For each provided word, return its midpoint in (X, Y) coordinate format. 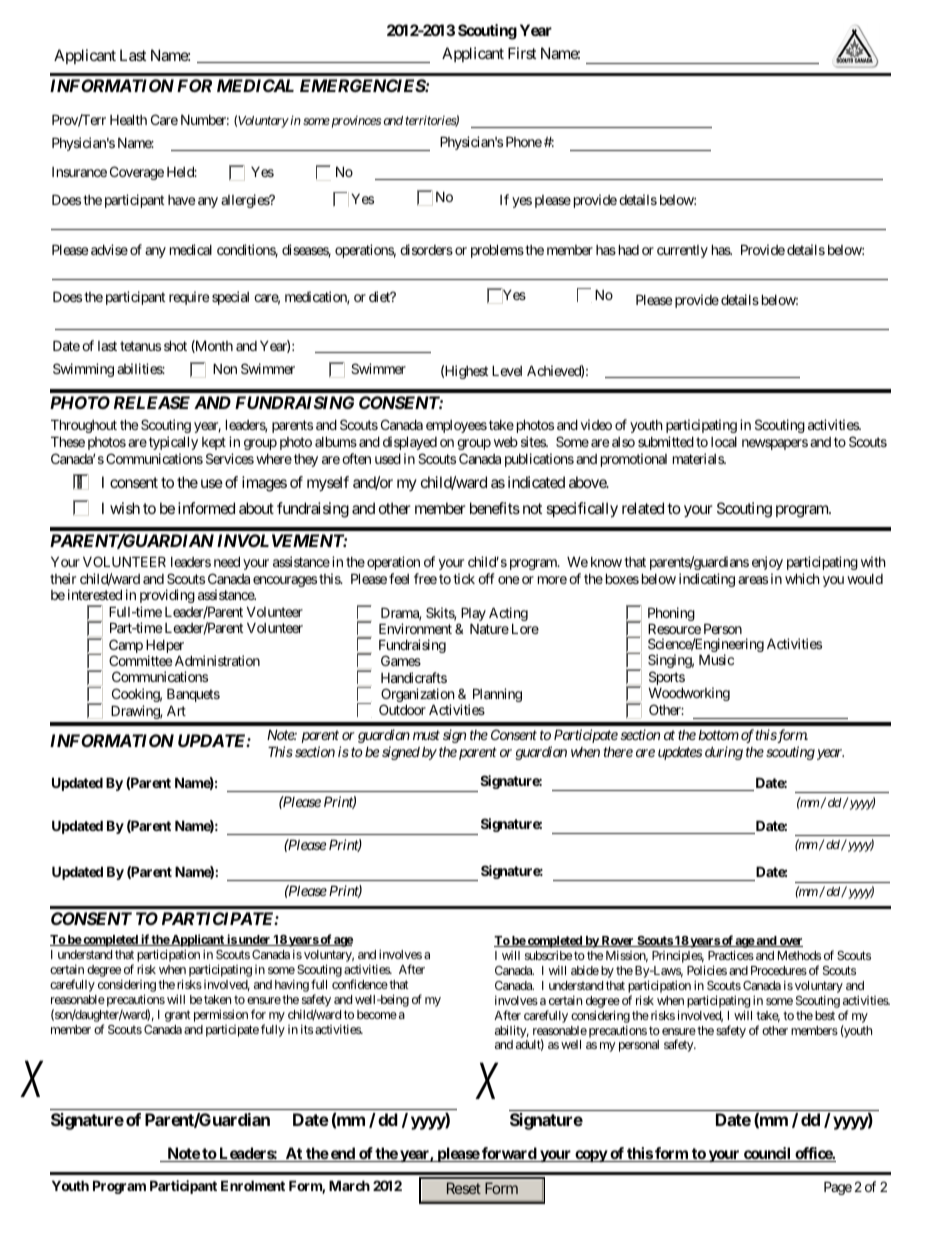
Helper (165, 647)
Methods (799, 955)
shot (175, 345)
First (522, 53)
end (343, 1154)
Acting (508, 615)
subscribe (548, 955)
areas (753, 580)
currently (682, 251)
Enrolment (253, 1185)
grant (178, 1016)
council (767, 1154)
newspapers (775, 444)
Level (507, 370)
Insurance (79, 172)
